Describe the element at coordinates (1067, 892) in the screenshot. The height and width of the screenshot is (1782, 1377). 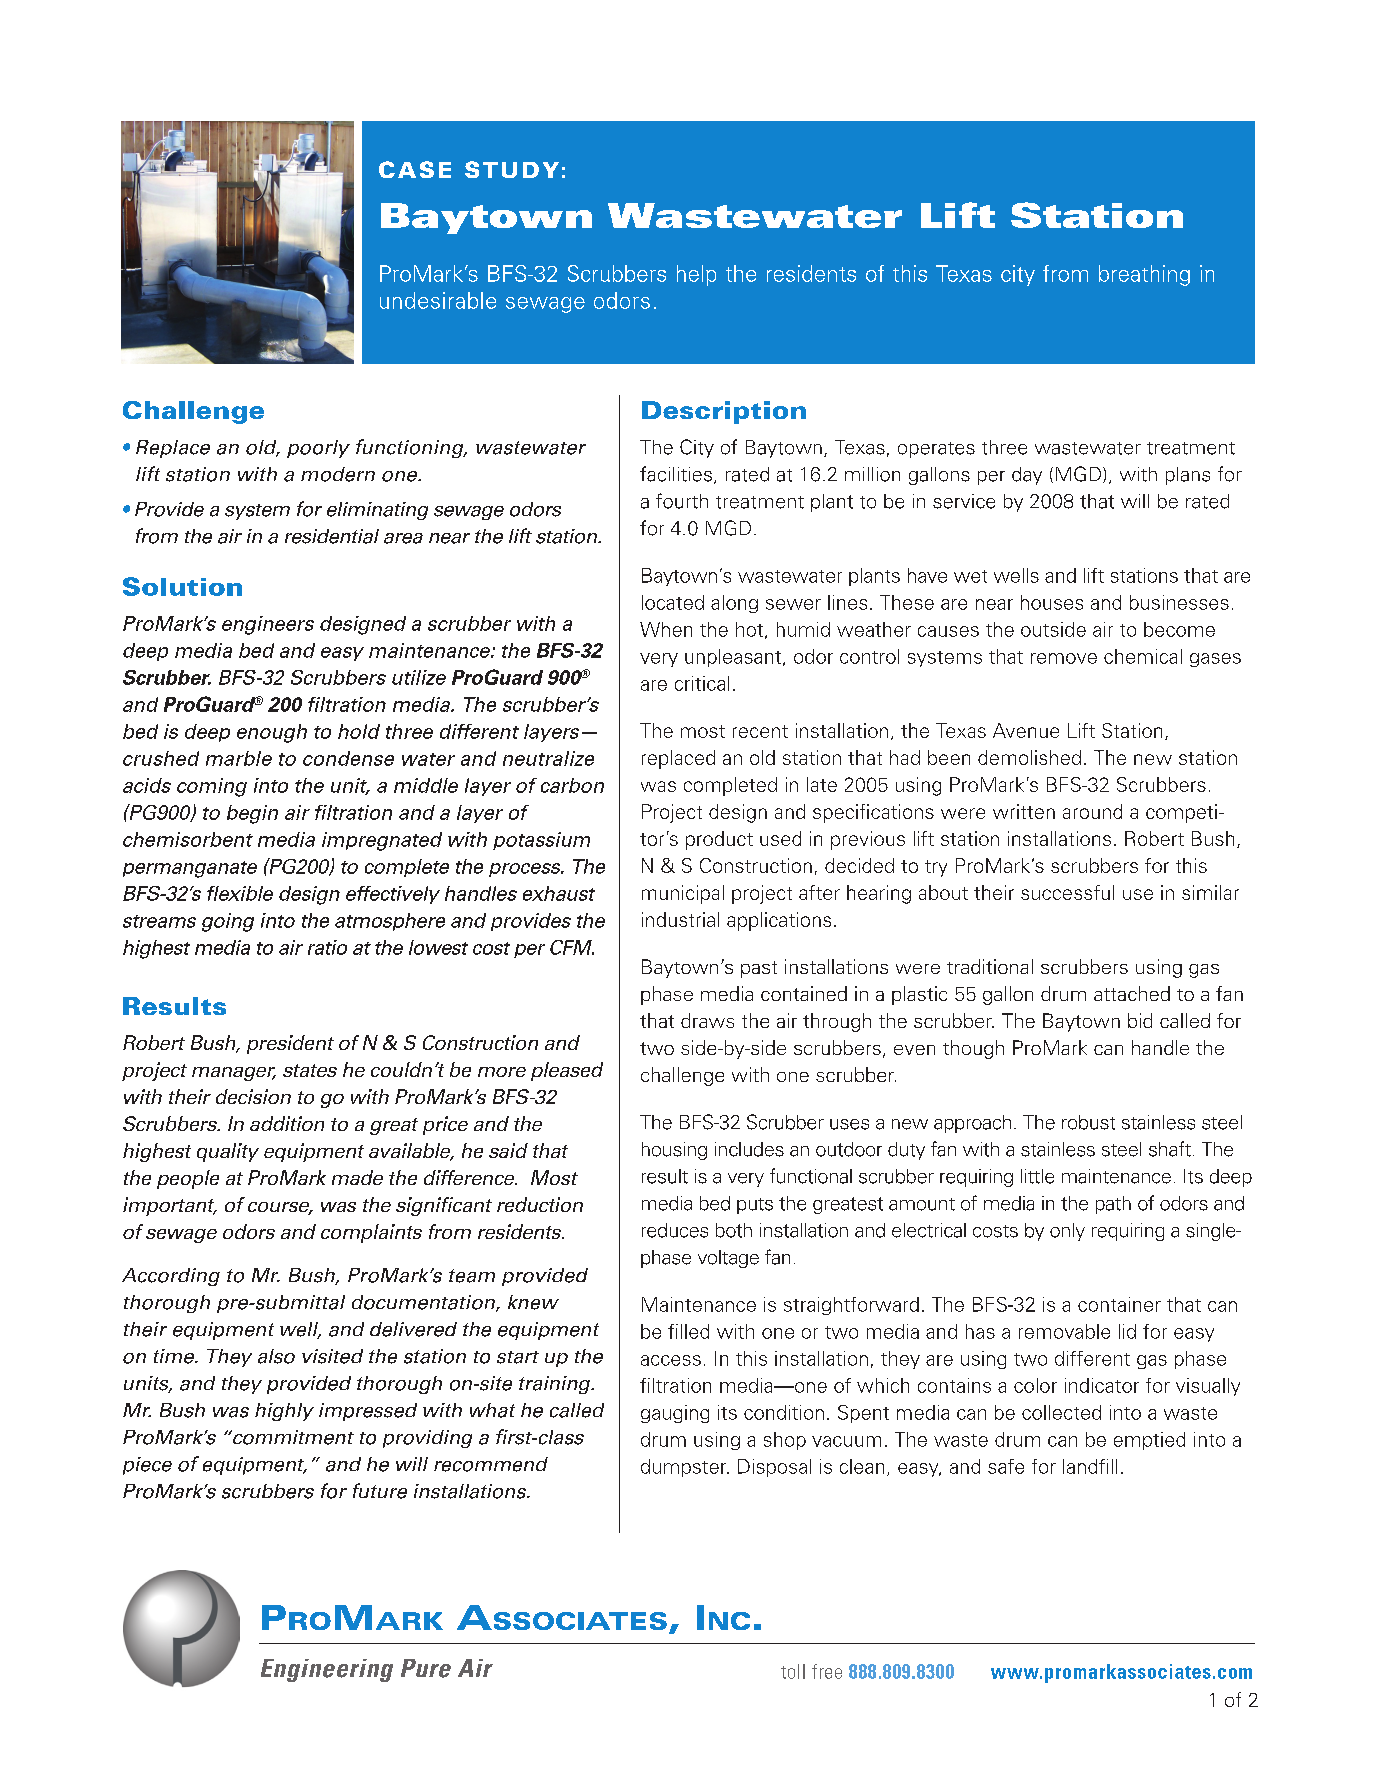
I see `successful` at that location.
